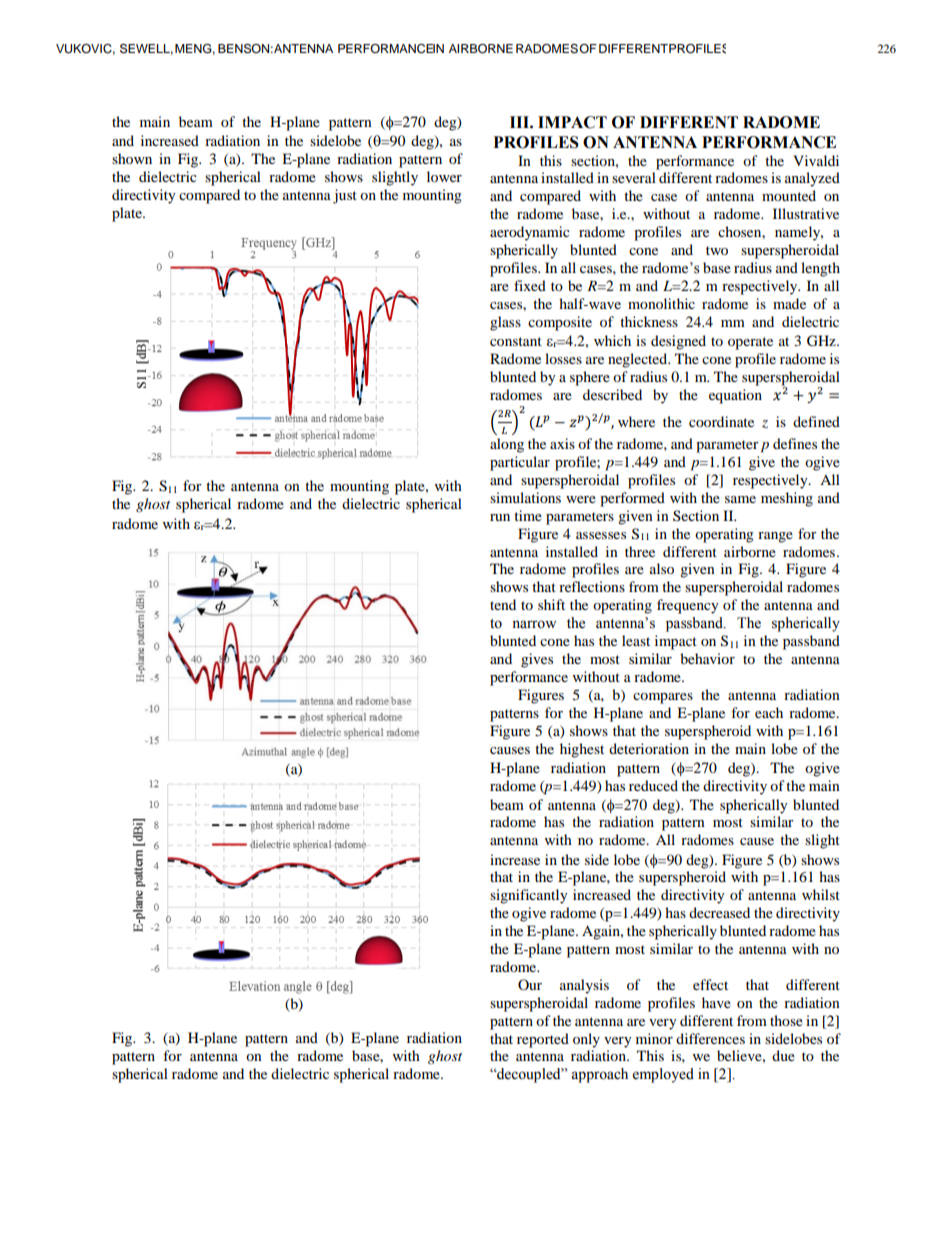 The height and width of the image is (1233, 952). I want to click on decreased, so click(719, 912).
